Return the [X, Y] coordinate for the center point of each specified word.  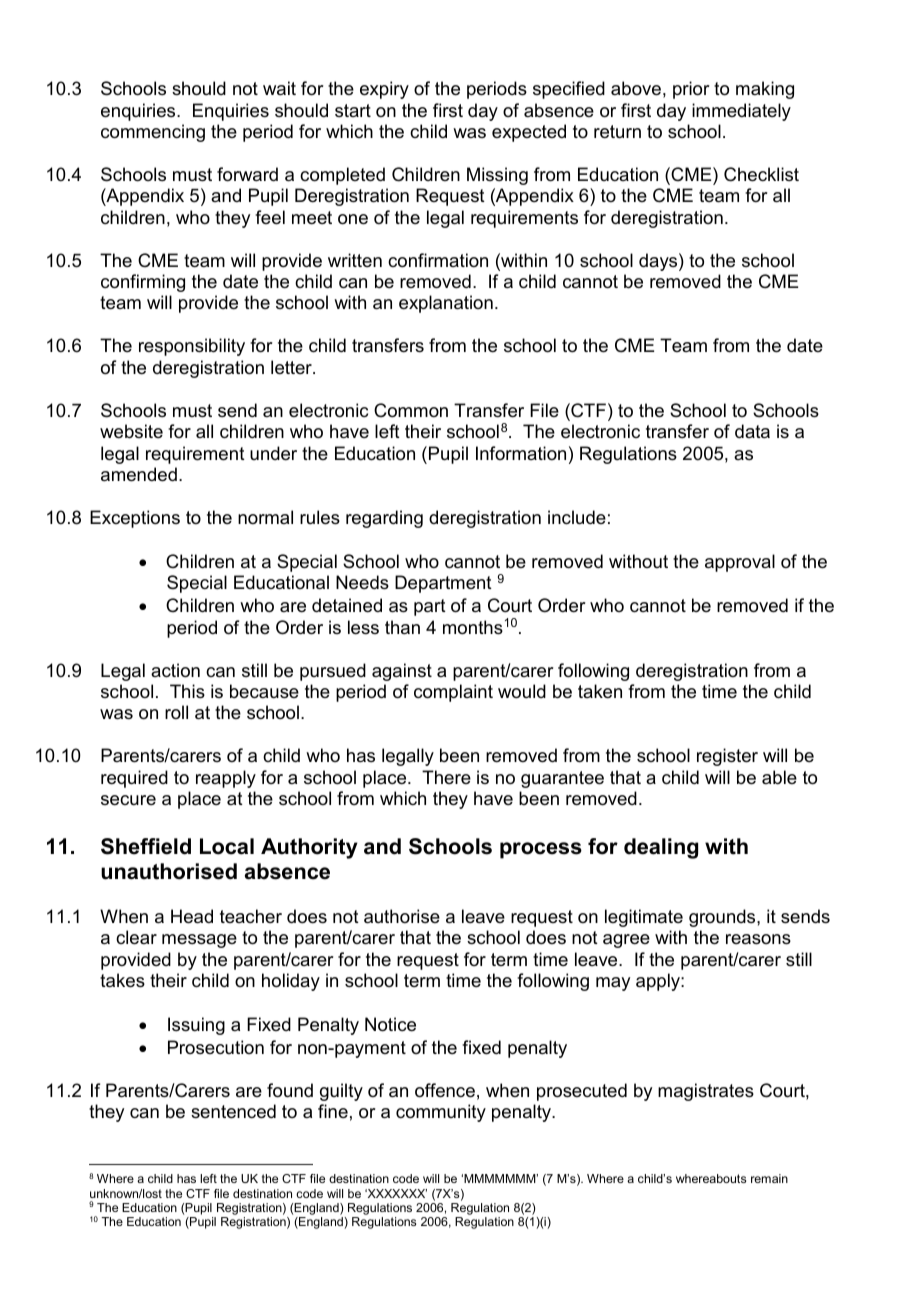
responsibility [192, 347]
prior [691, 90]
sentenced [233, 1111]
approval [740, 563]
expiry [384, 90]
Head [192, 916]
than [402, 627]
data [752, 431]
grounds [723, 918]
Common [411, 410]
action [175, 670]
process [541, 850]
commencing [153, 133]
